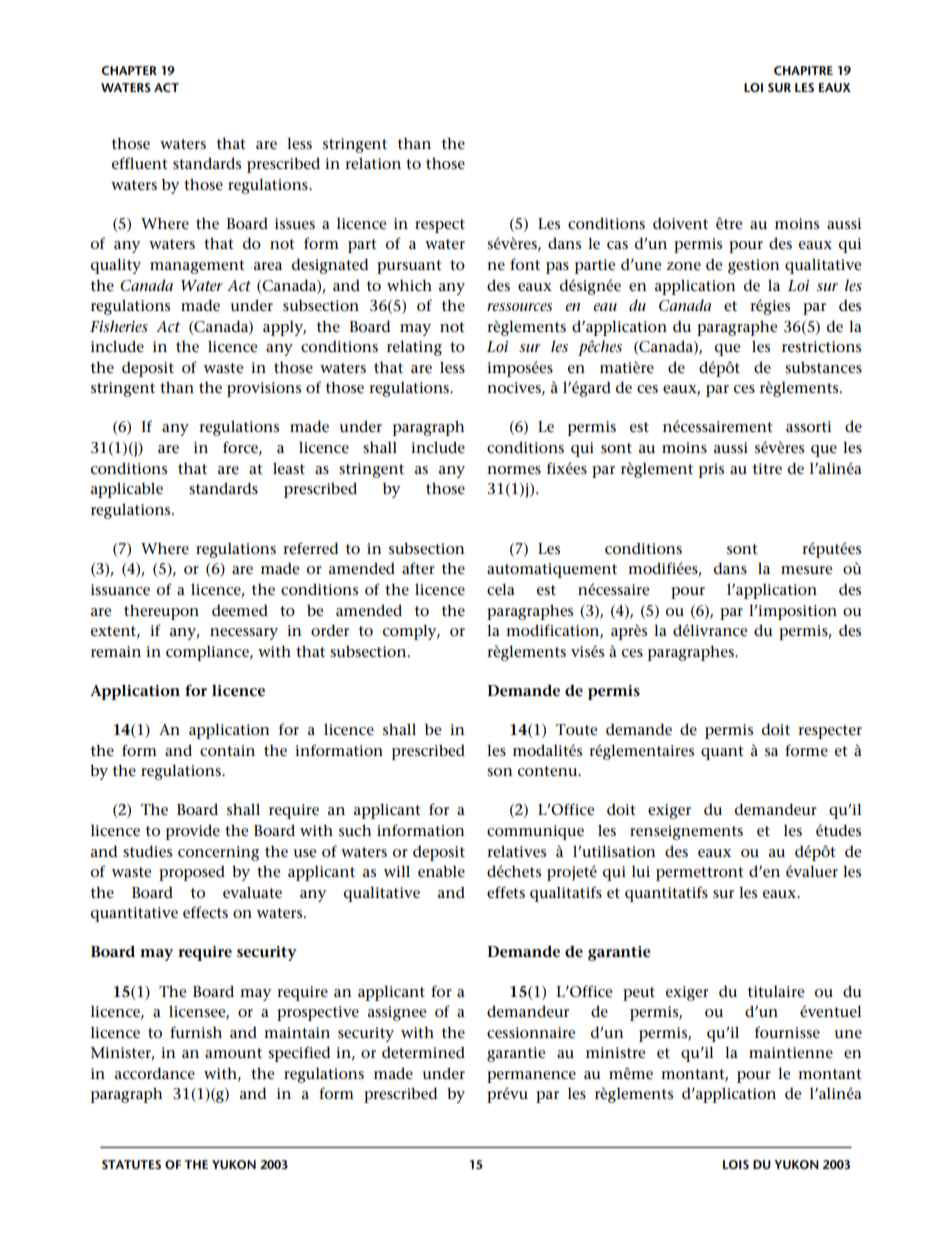 The height and width of the image is (1233, 952). What do you see at coordinates (754, 266) in the image?
I see `gestion` at bounding box center [754, 266].
